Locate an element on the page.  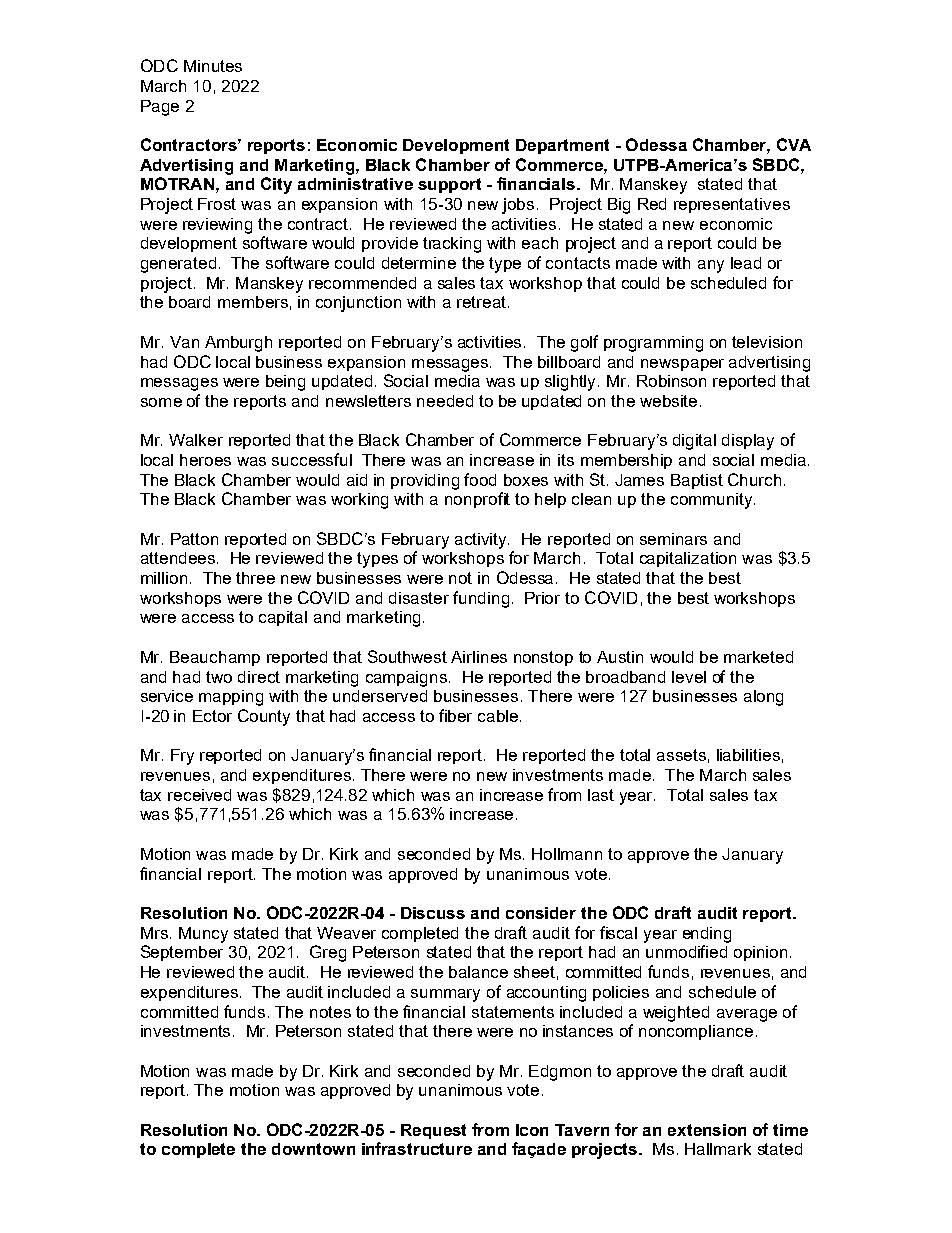
Patton is located at coordinates (194, 539).
